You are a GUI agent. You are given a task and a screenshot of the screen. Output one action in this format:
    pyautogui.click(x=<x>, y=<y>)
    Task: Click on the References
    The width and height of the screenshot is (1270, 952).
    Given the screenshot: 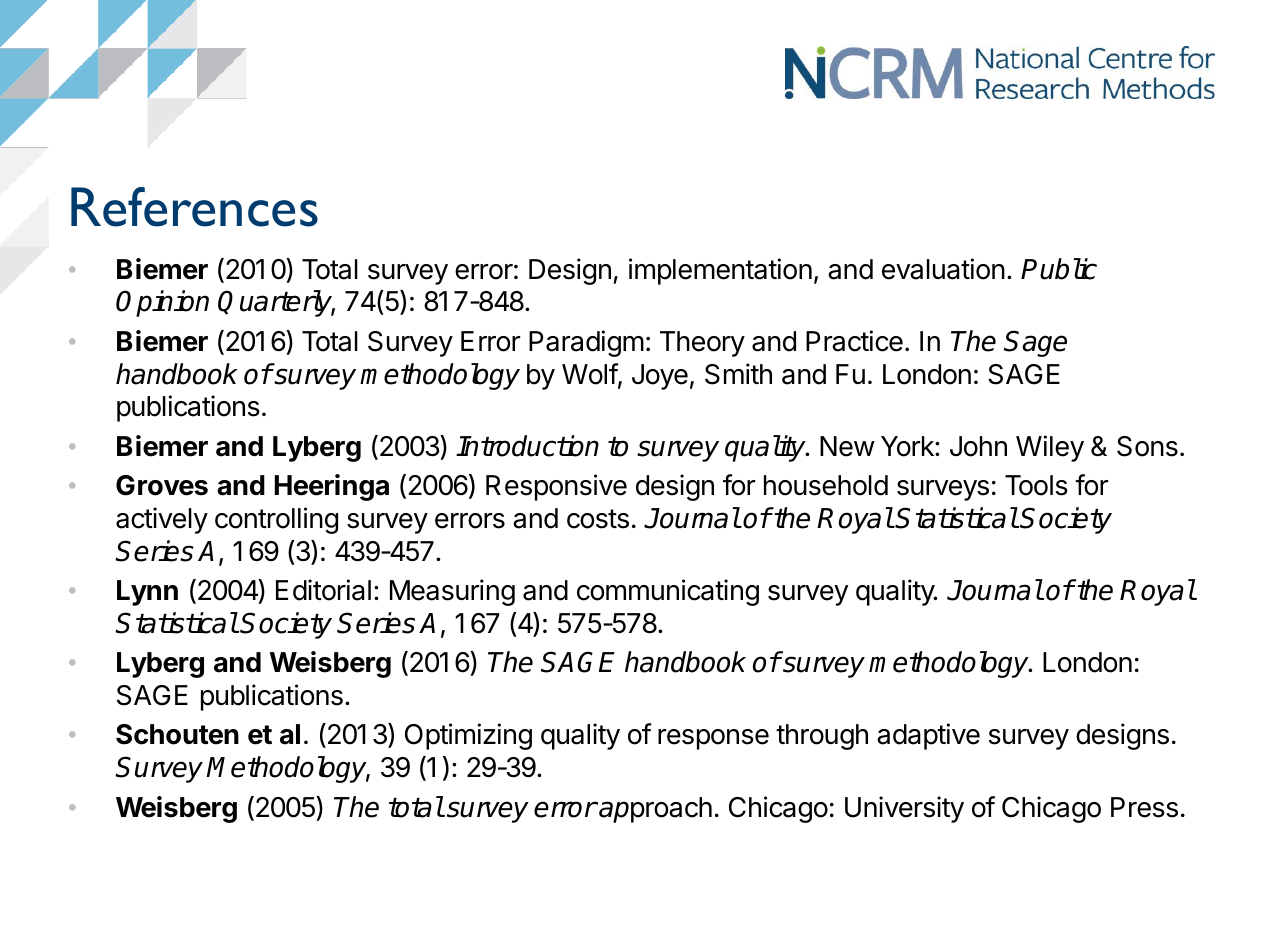 What is the action you would take?
    pyautogui.click(x=194, y=207)
